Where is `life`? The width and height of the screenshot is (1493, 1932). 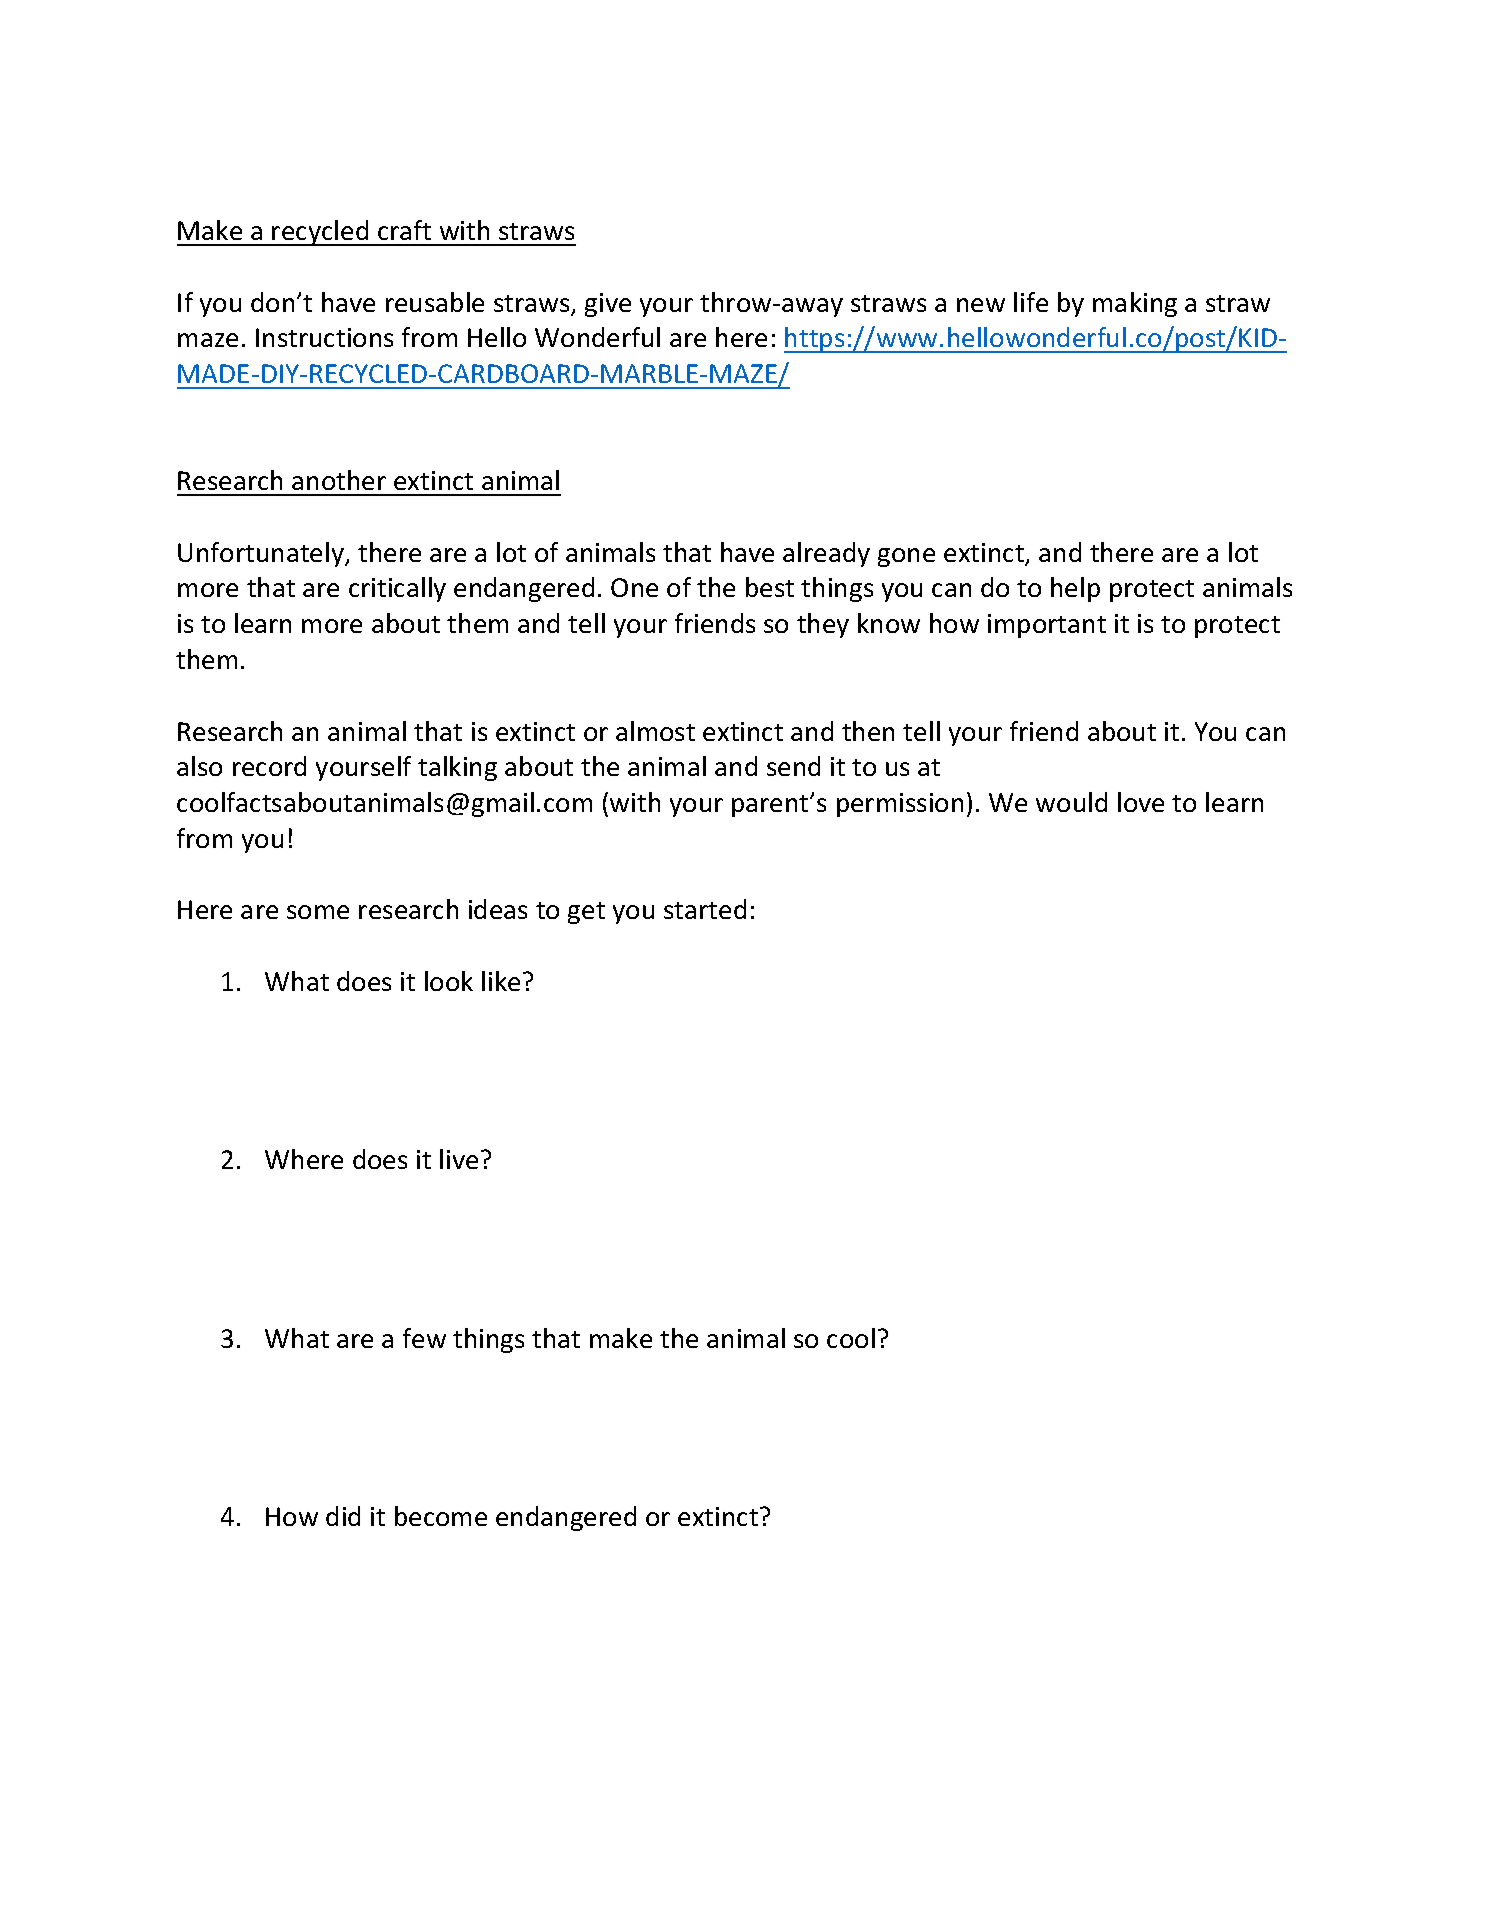 life is located at coordinates (1031, 302).
